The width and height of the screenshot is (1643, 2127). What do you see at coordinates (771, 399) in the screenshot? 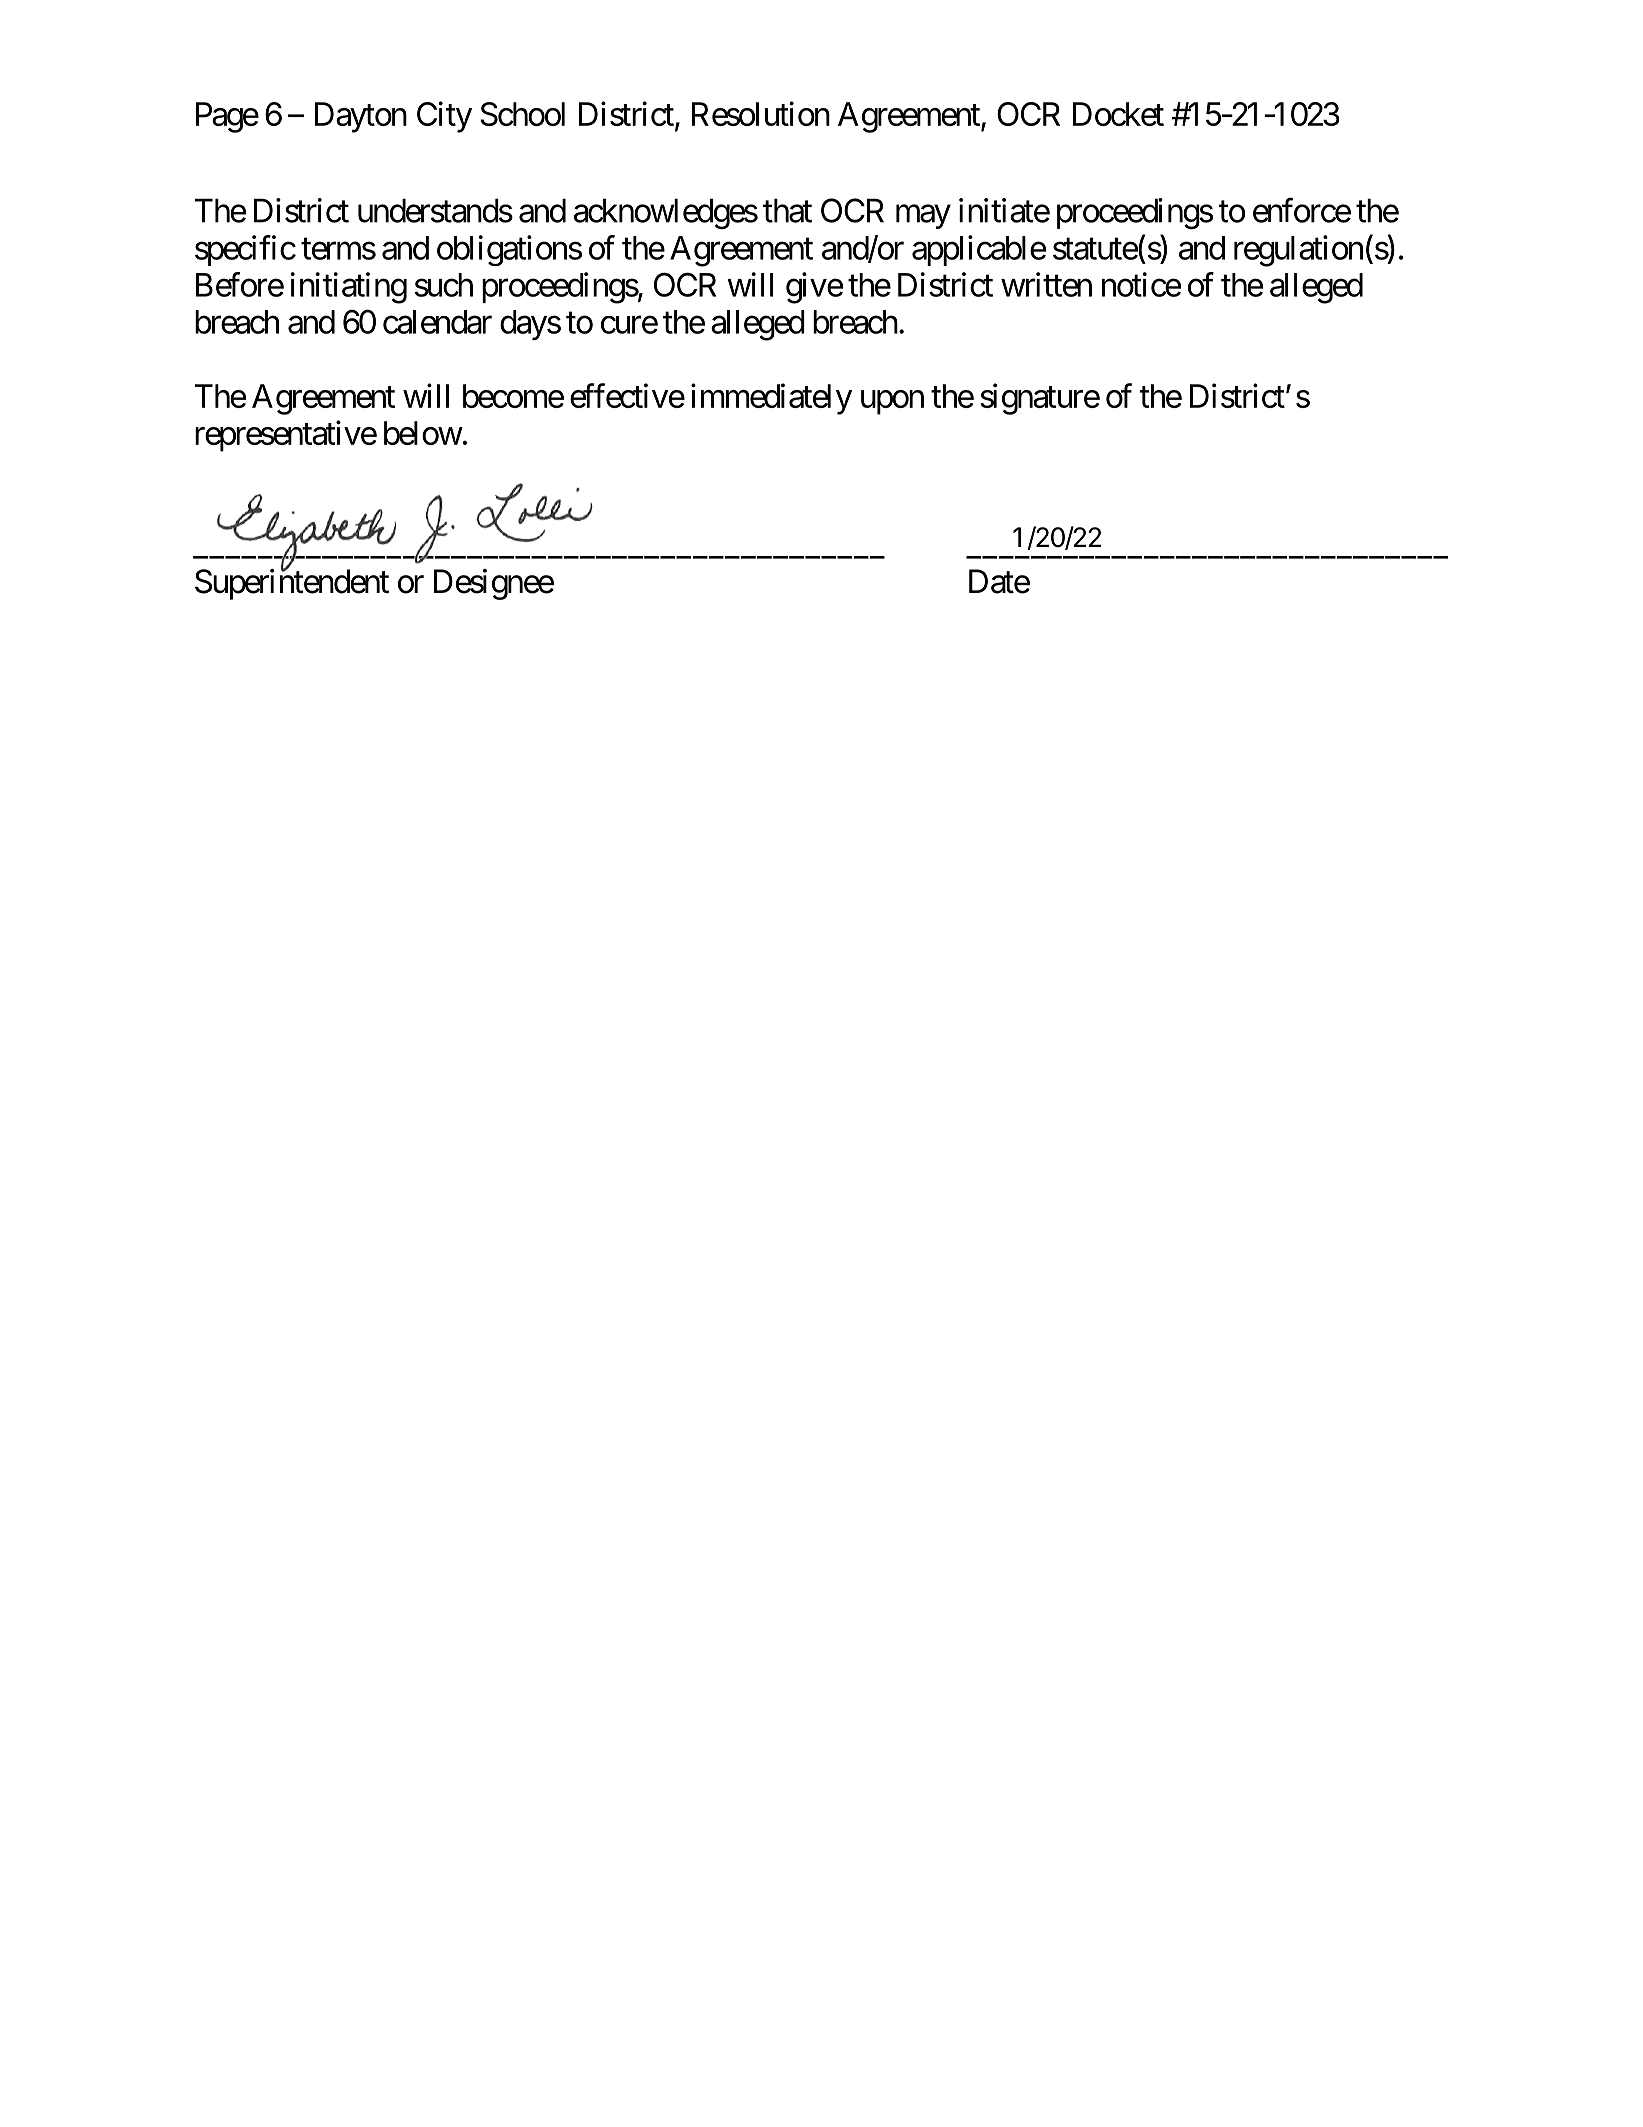
I see `immediately` at bounding box center [771, 399].
